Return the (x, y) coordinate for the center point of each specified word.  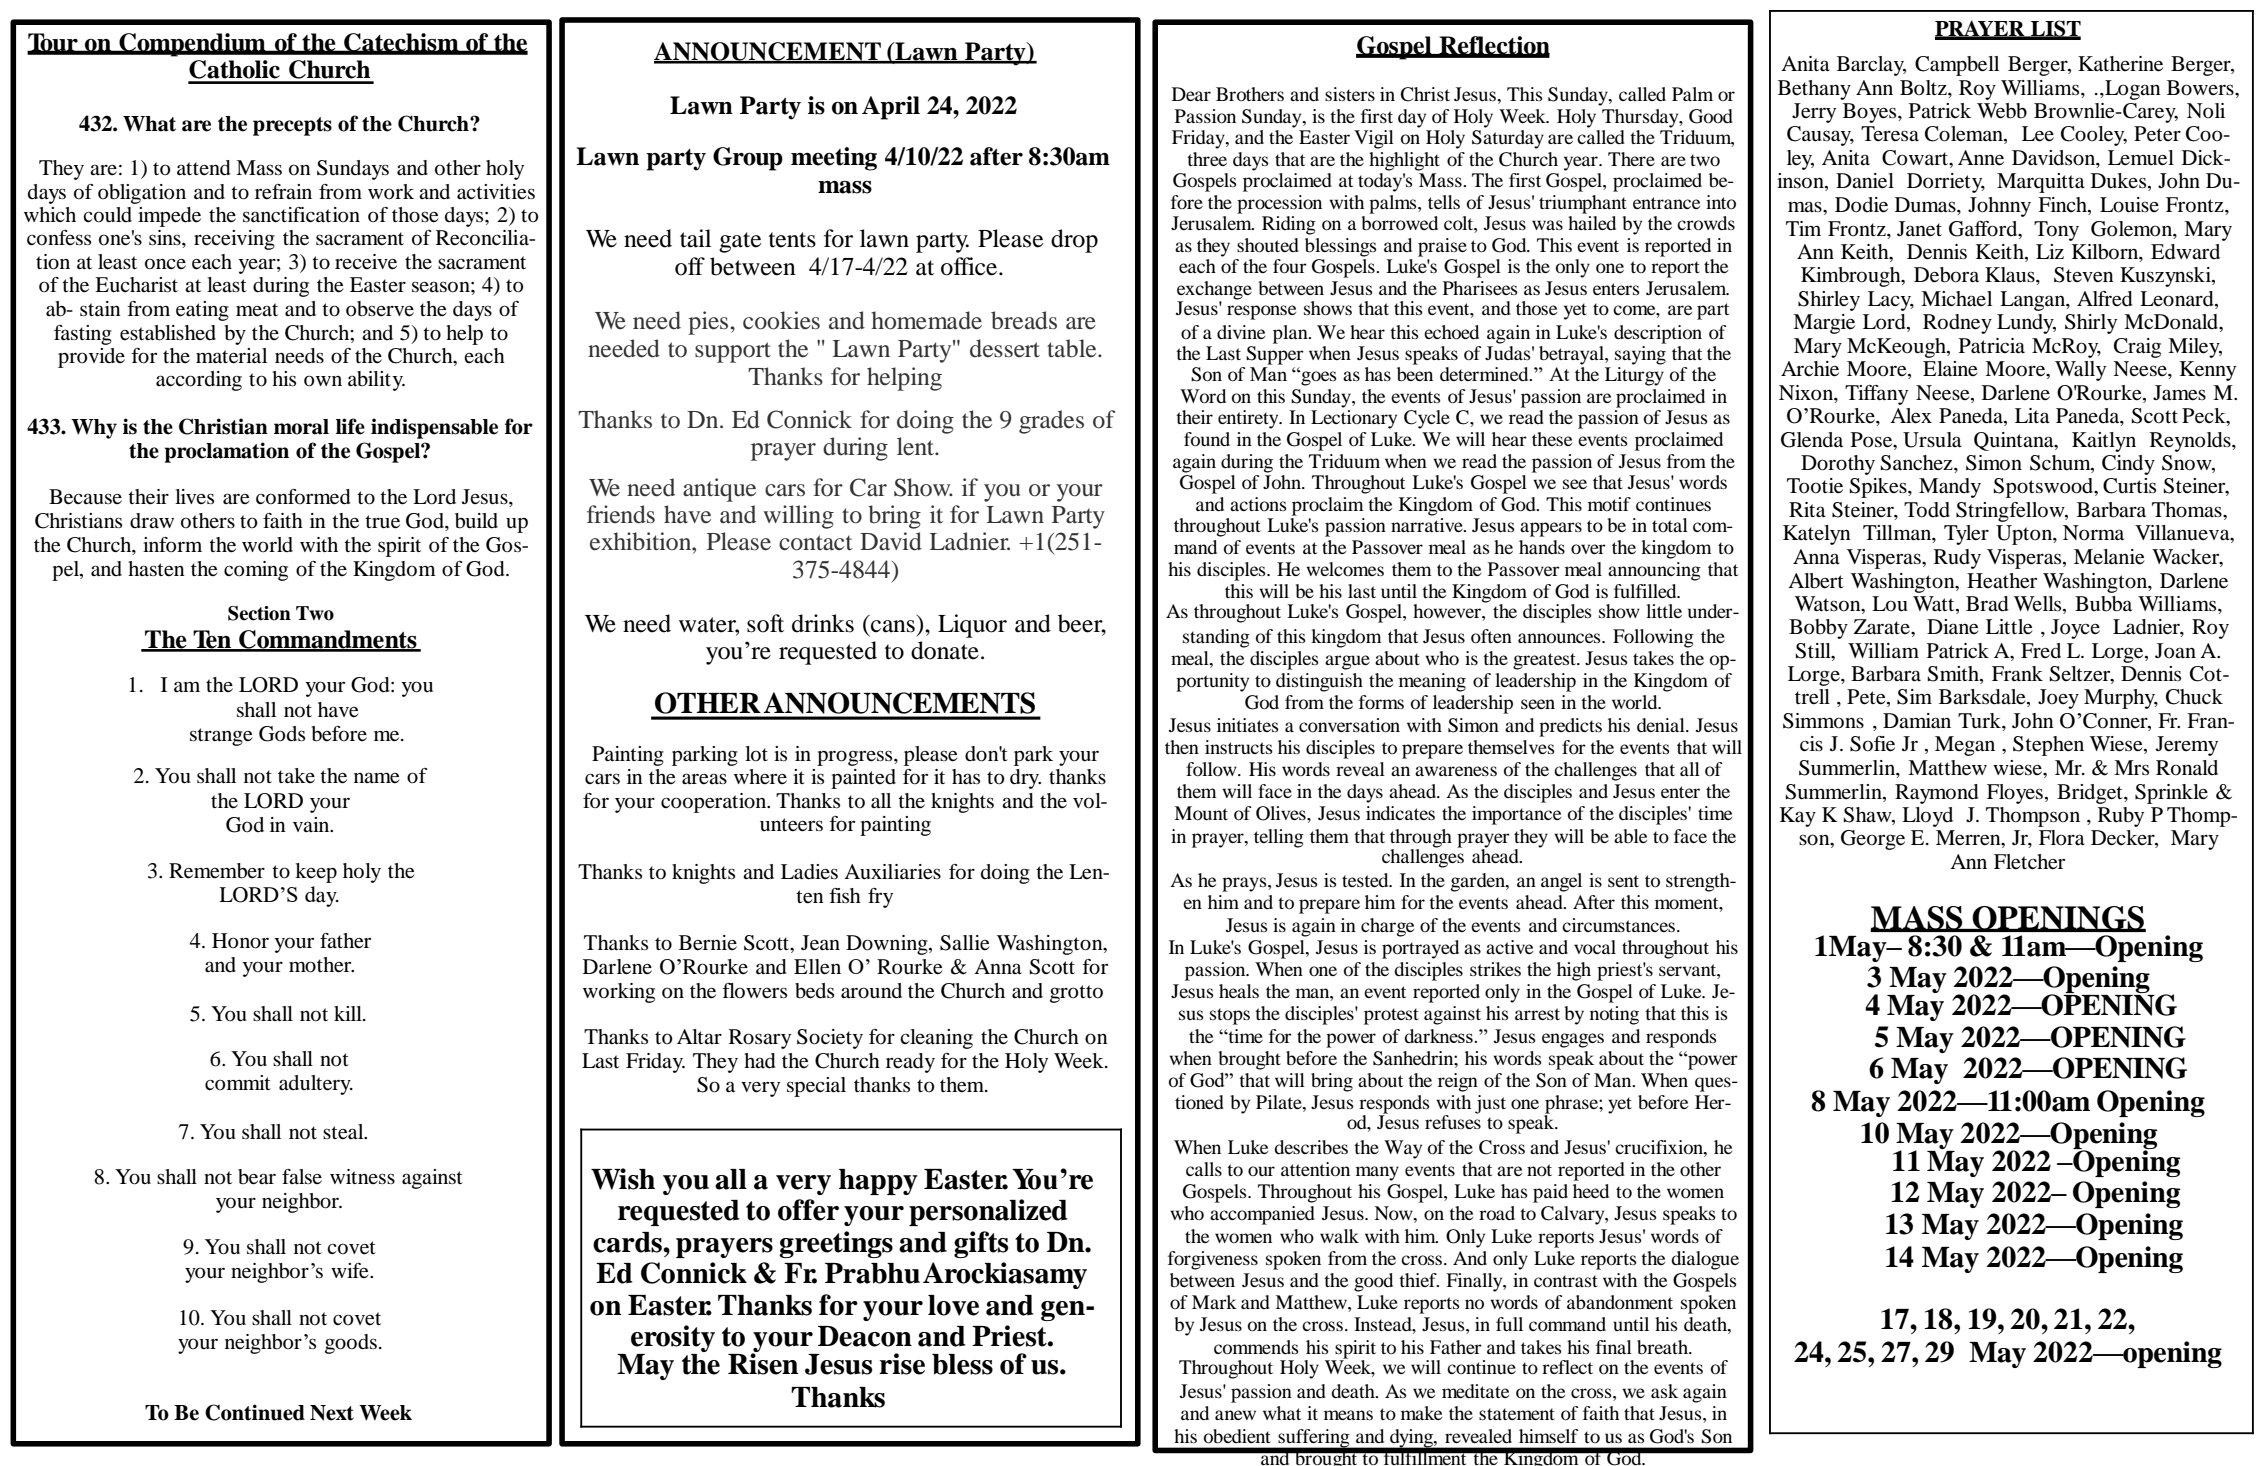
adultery (316, 1085)
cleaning (936, 1039)
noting (1614, 1015)
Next (332, 1413)
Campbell (1957, 66)
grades (1051, 422)
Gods (282, 734)
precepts (292, 126)
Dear (1191, 94)
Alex (1911, 416)
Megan (1965, 746)
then (1182, 747)
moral (301, 427)
